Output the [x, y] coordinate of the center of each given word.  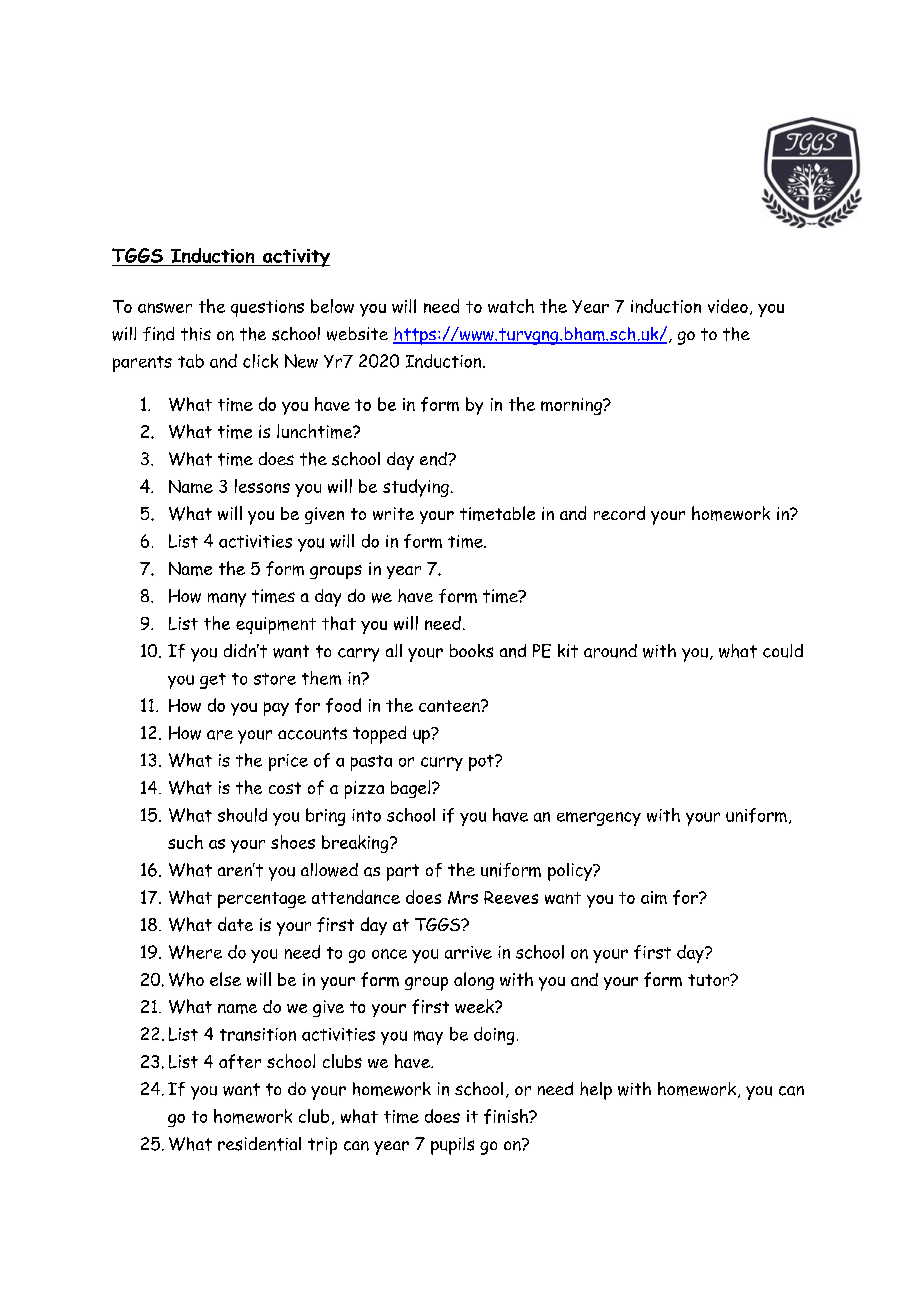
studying [416, 488]
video [728, 306]
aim [654, 897]
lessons [262, 486]
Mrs [463, 897]
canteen [450, 706]
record [619, 513]
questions [267, 308]
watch [511, 306]
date [235, 924]
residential [259, 1144]
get [213, 681]
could [783, 651]
